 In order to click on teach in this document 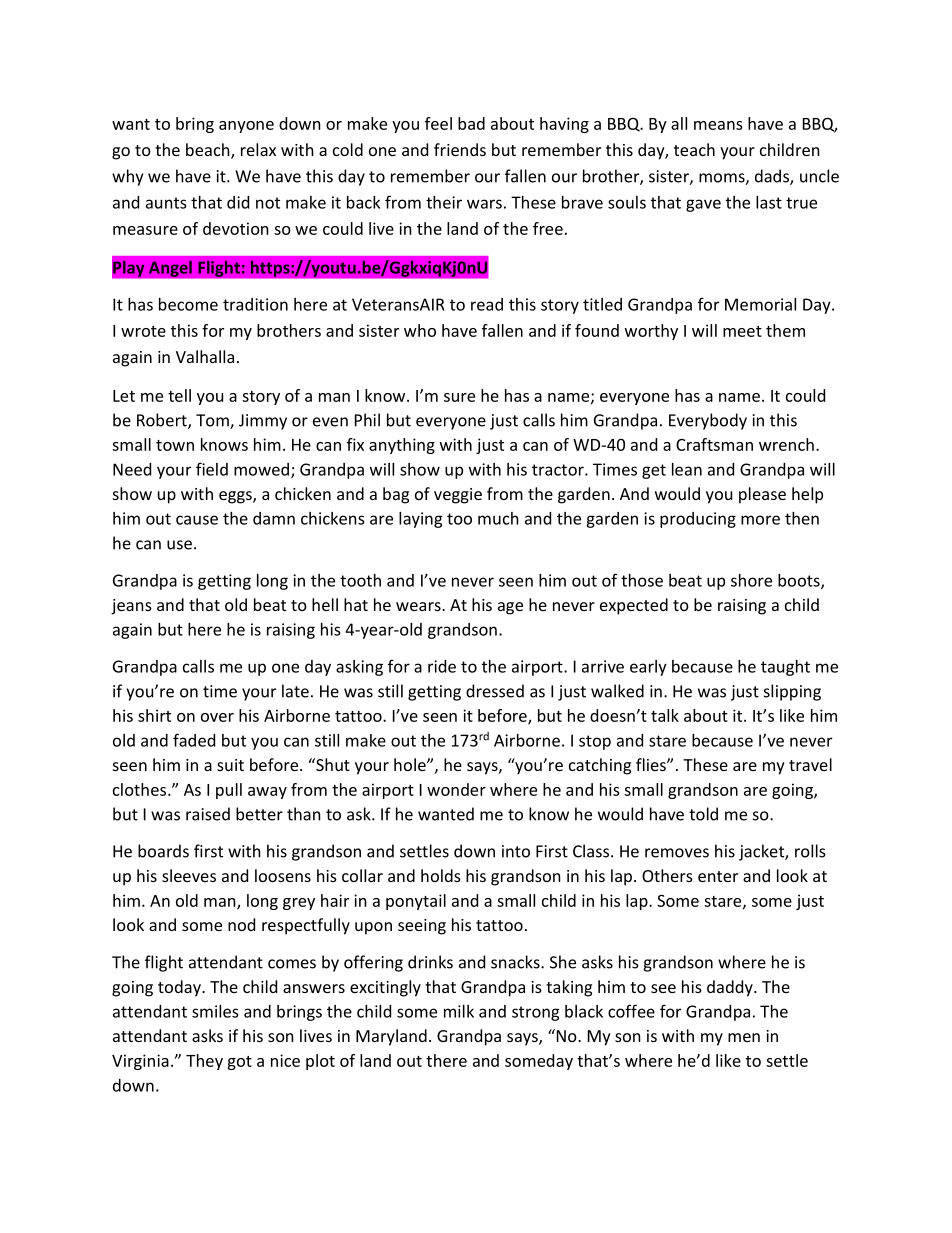, I will do `click(694, 149)`.
